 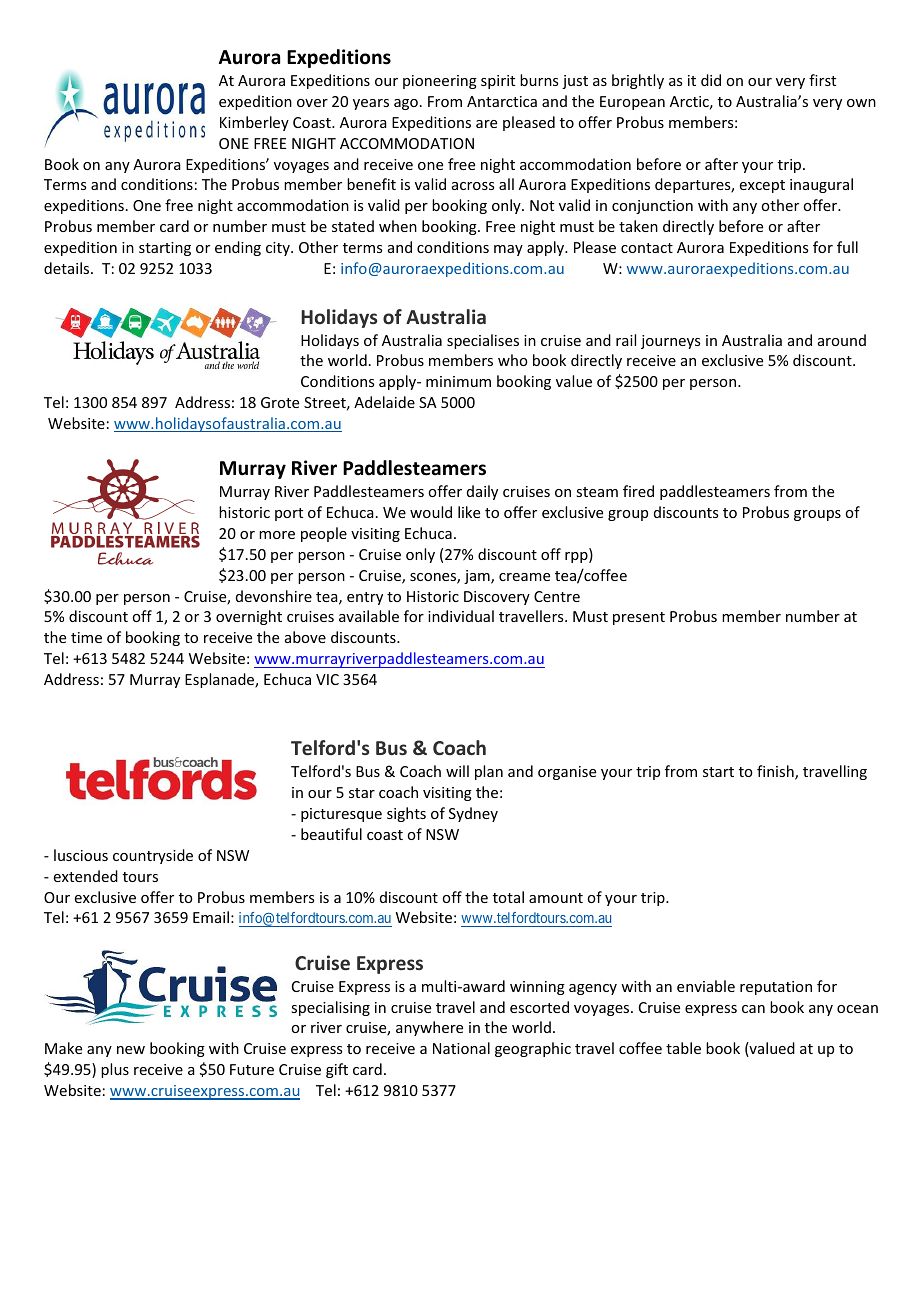 I want to click on can, so click(x=753, y=1009).
